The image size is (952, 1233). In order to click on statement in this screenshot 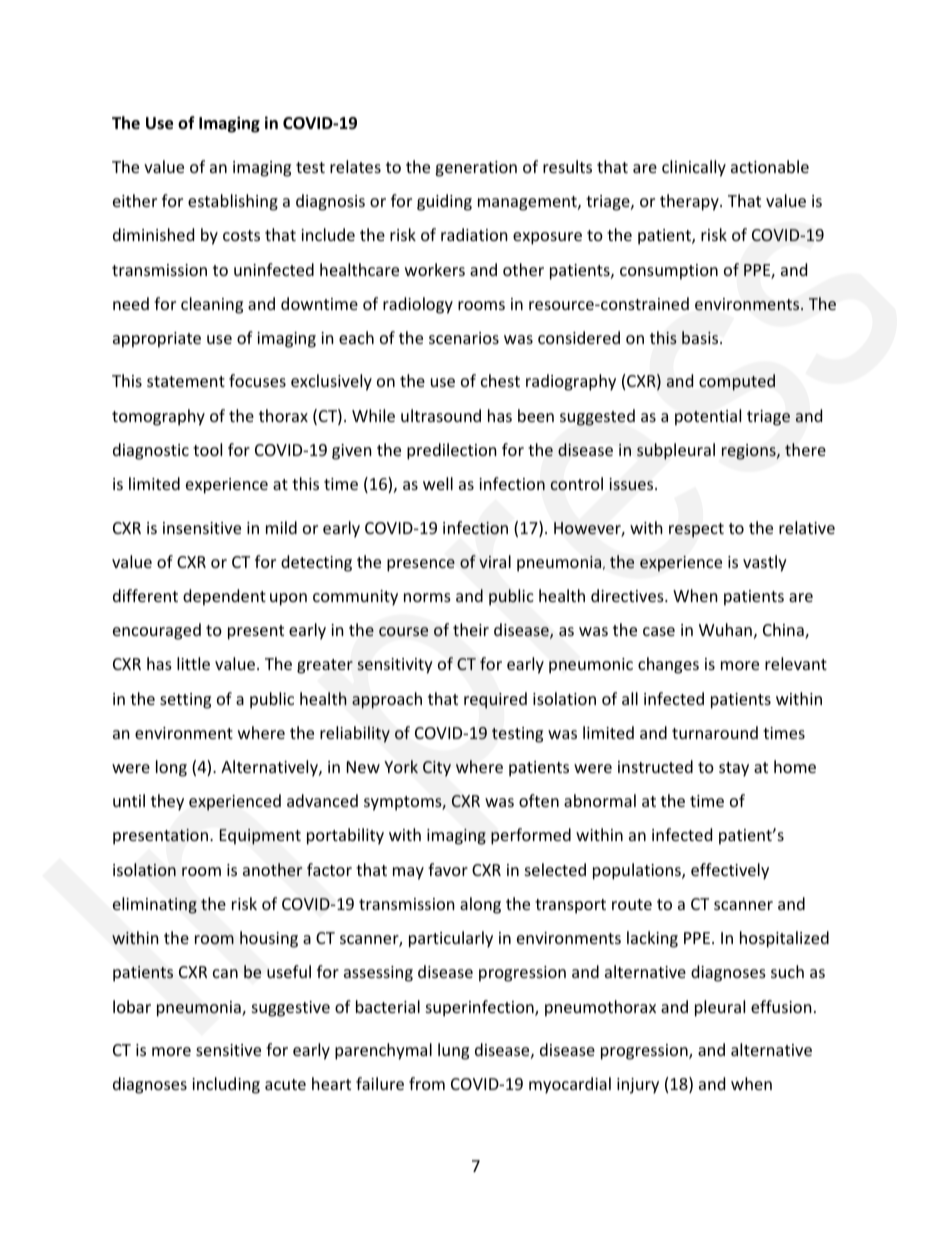, I will do `click(186, 381)`.
